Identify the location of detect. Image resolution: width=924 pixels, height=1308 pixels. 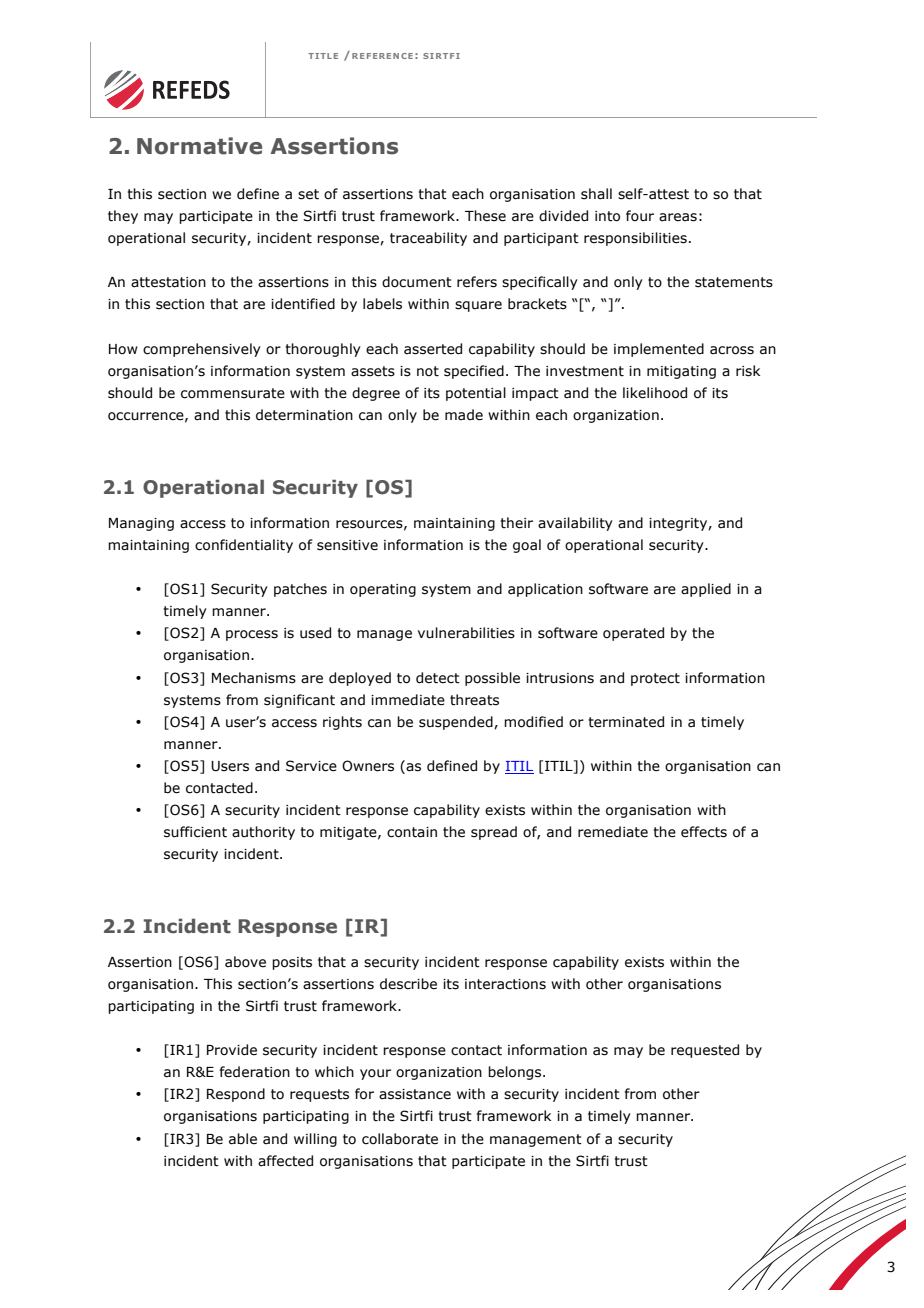
(438, 678).
